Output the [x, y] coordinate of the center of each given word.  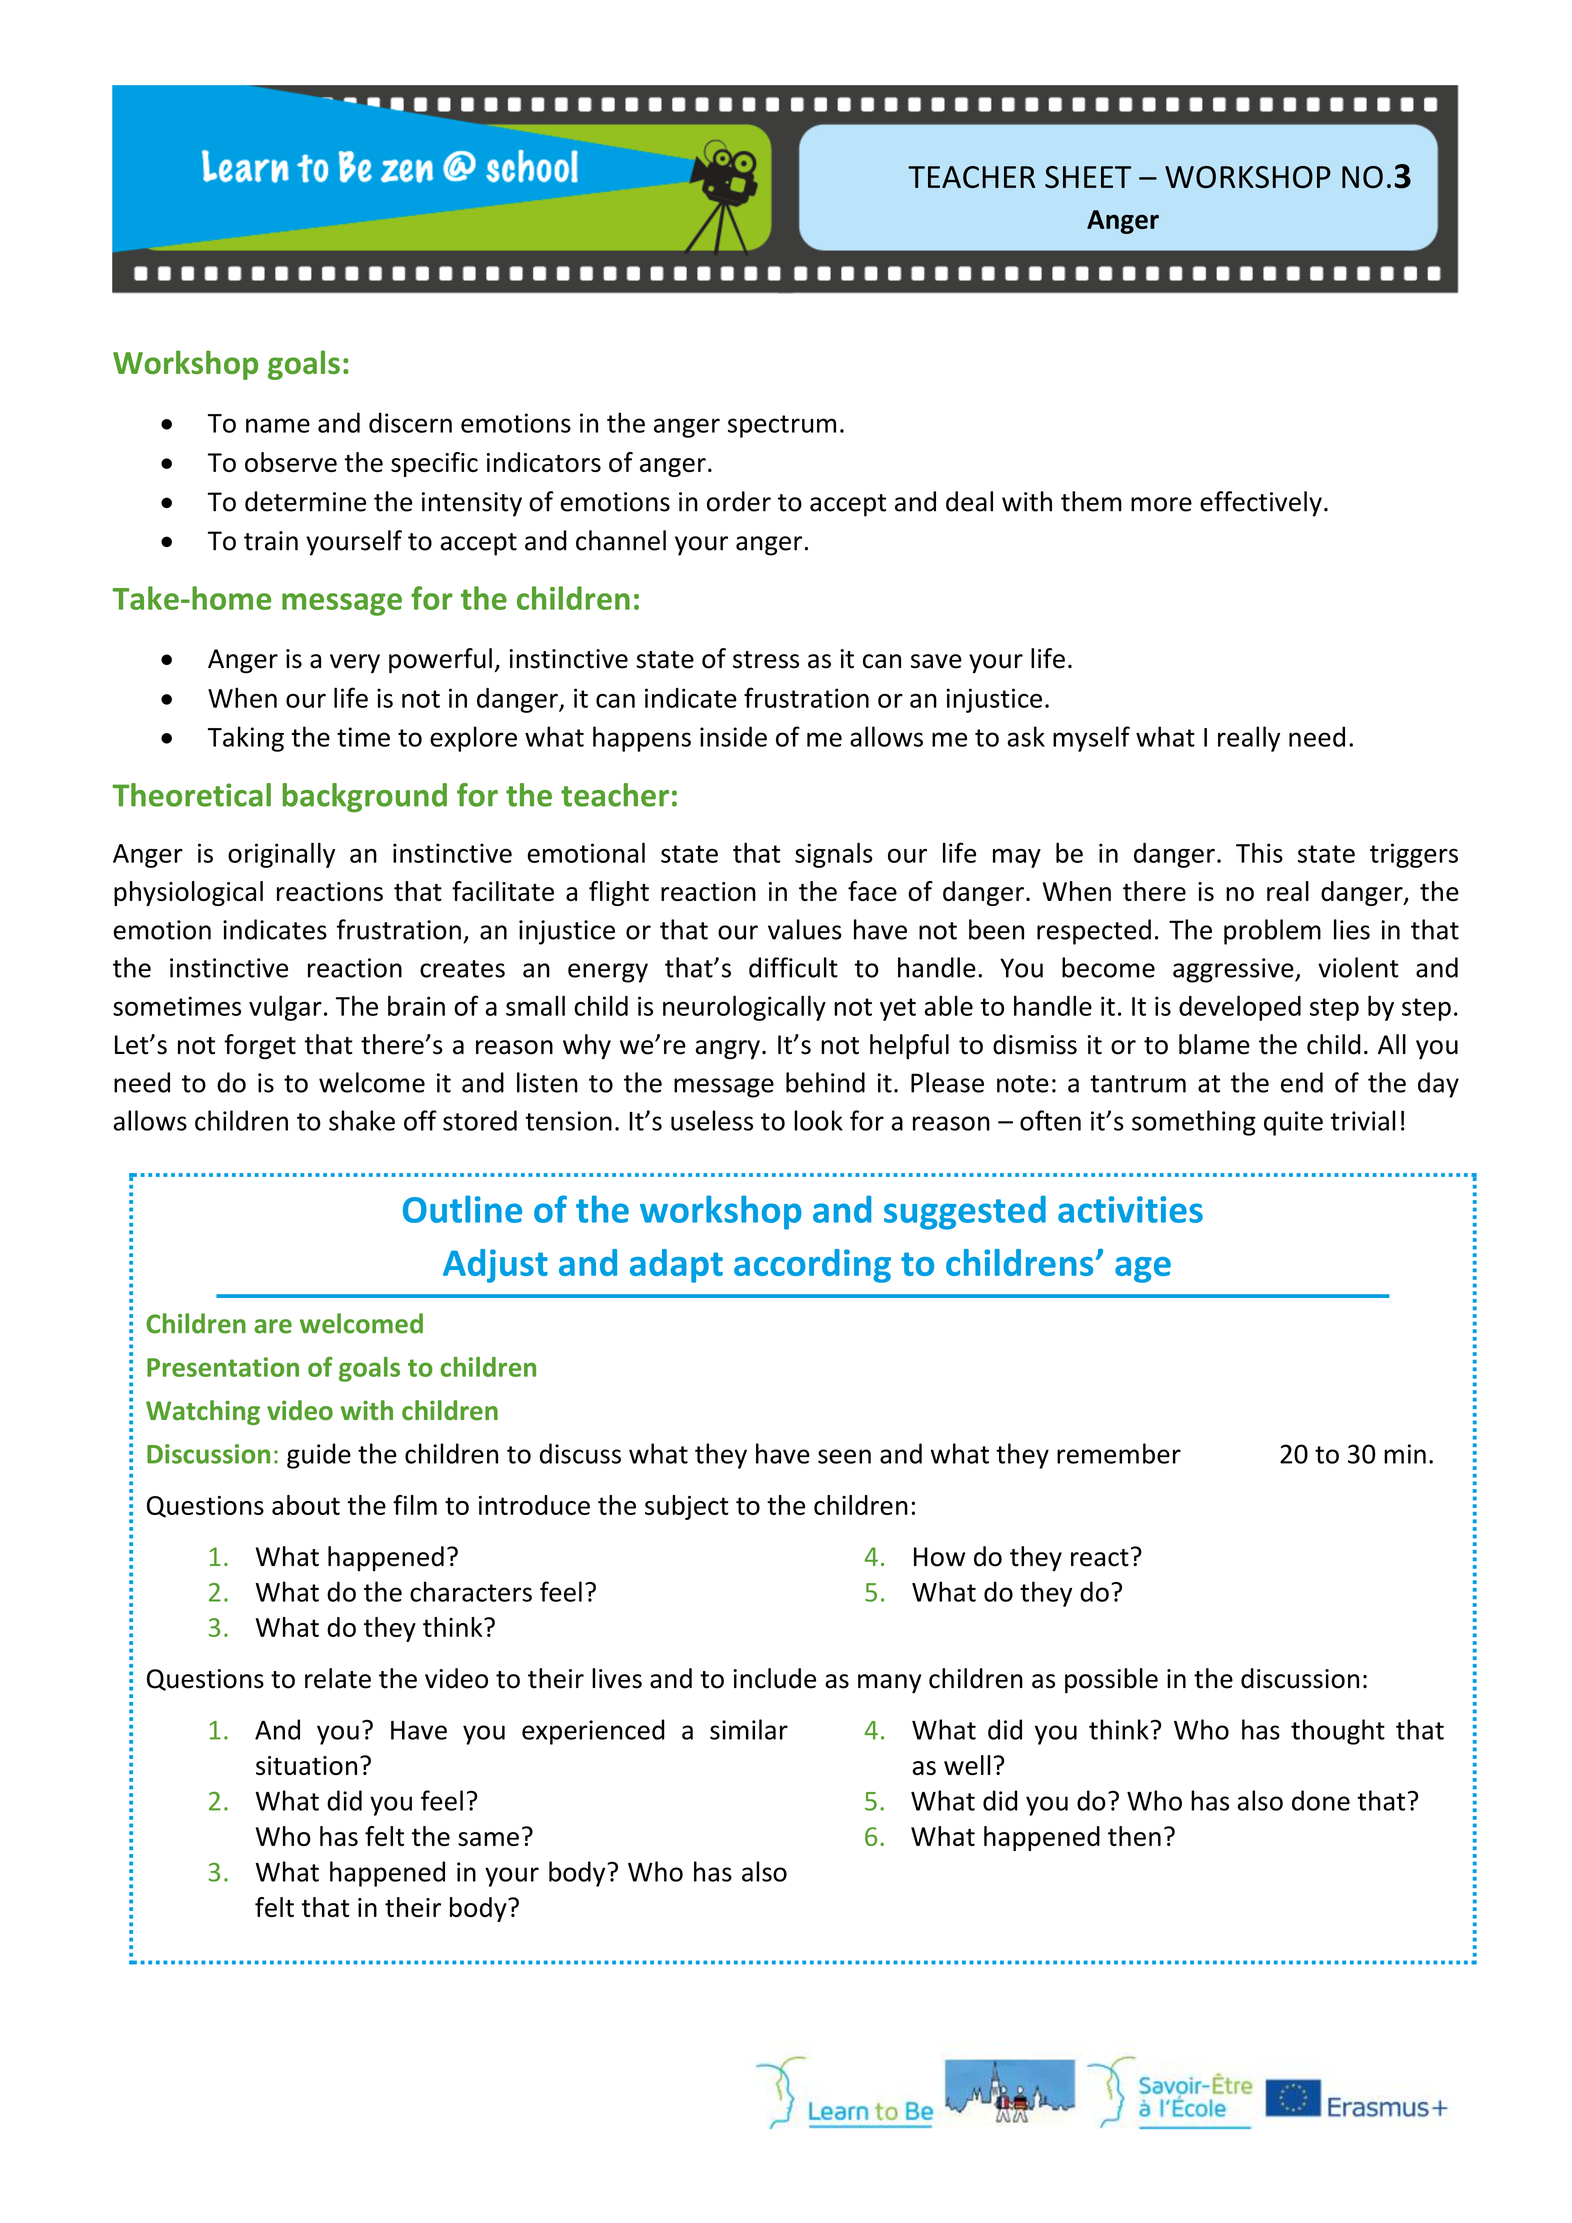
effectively [1261, 504]
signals [834, 855]
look [818, 1120]
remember [1119, 1453]
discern [410, 422]
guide [319, 1456]
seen [844, 1456]
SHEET [1088, 177]
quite [1293, 1123]
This [1259, 852]
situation [306, 1765]
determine [305, 501]
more [1161, 504]
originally [281, 855]
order [739, 501]
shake [362, 1120]
